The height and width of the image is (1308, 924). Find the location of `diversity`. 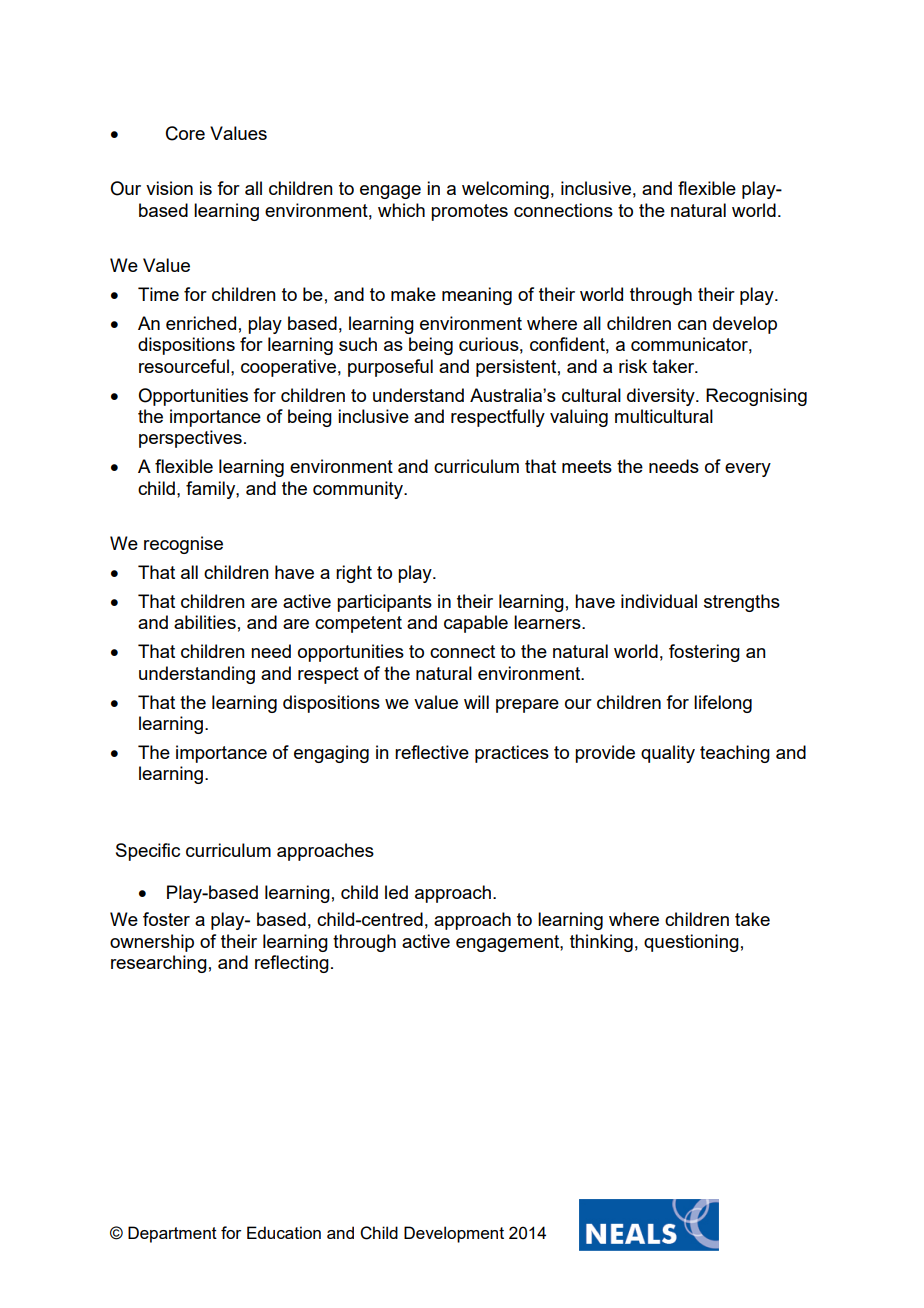

diversity is located at coordinates (662, 397).
